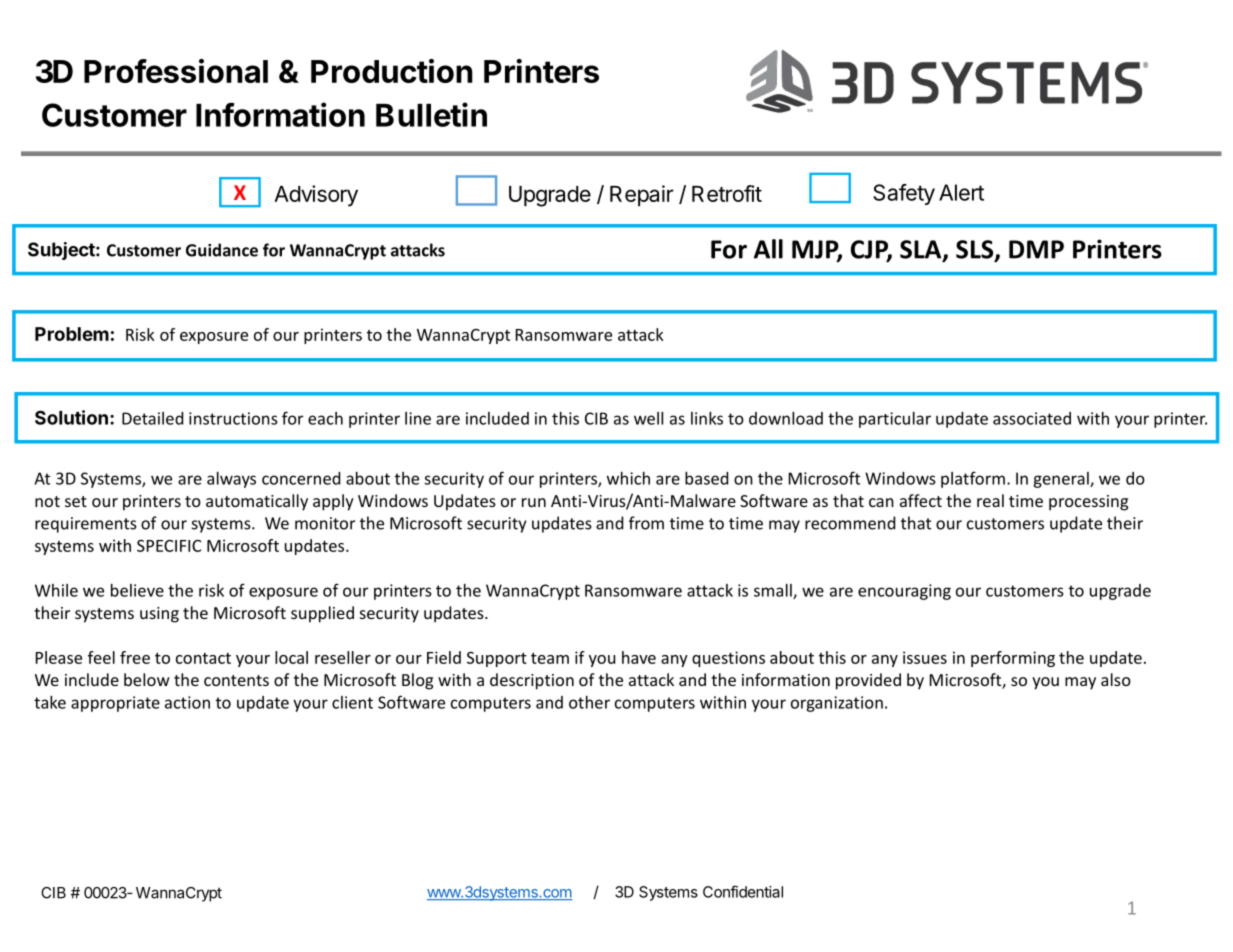 This screenshot has width=1233, height=952. I want to click on SLS, so click(976, 250).
